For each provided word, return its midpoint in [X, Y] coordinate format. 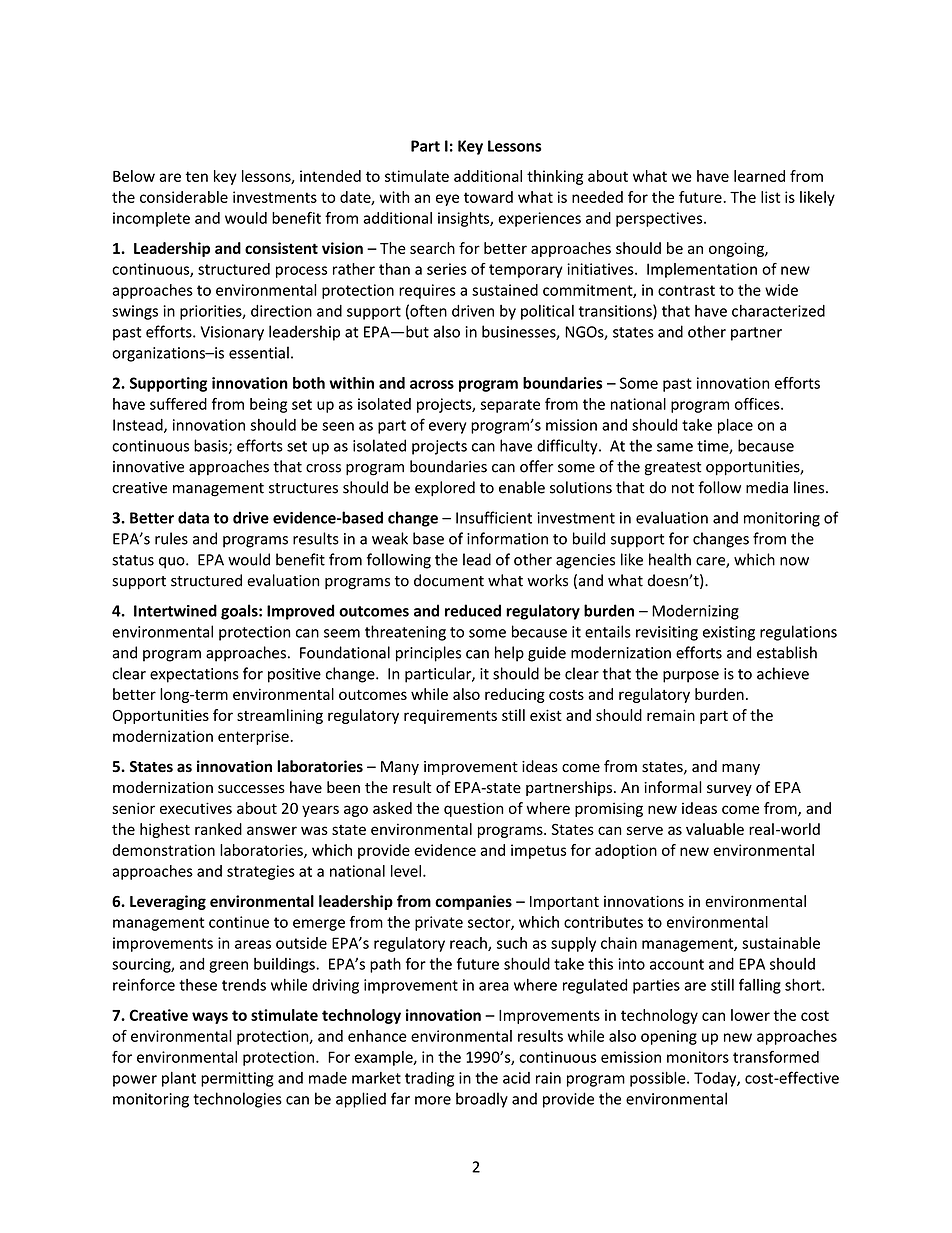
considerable [184, 197]
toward [488, 197]
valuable [715, 829]
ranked [218, 829]
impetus [538, 851]
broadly [482, 1100]
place [735, 426]
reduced [473, 610]
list [770, 197]
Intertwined [175, 610]
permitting [237, 1079]
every [447, 428]
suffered [178, 404]
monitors [698, 1057]
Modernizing [695, 612]
